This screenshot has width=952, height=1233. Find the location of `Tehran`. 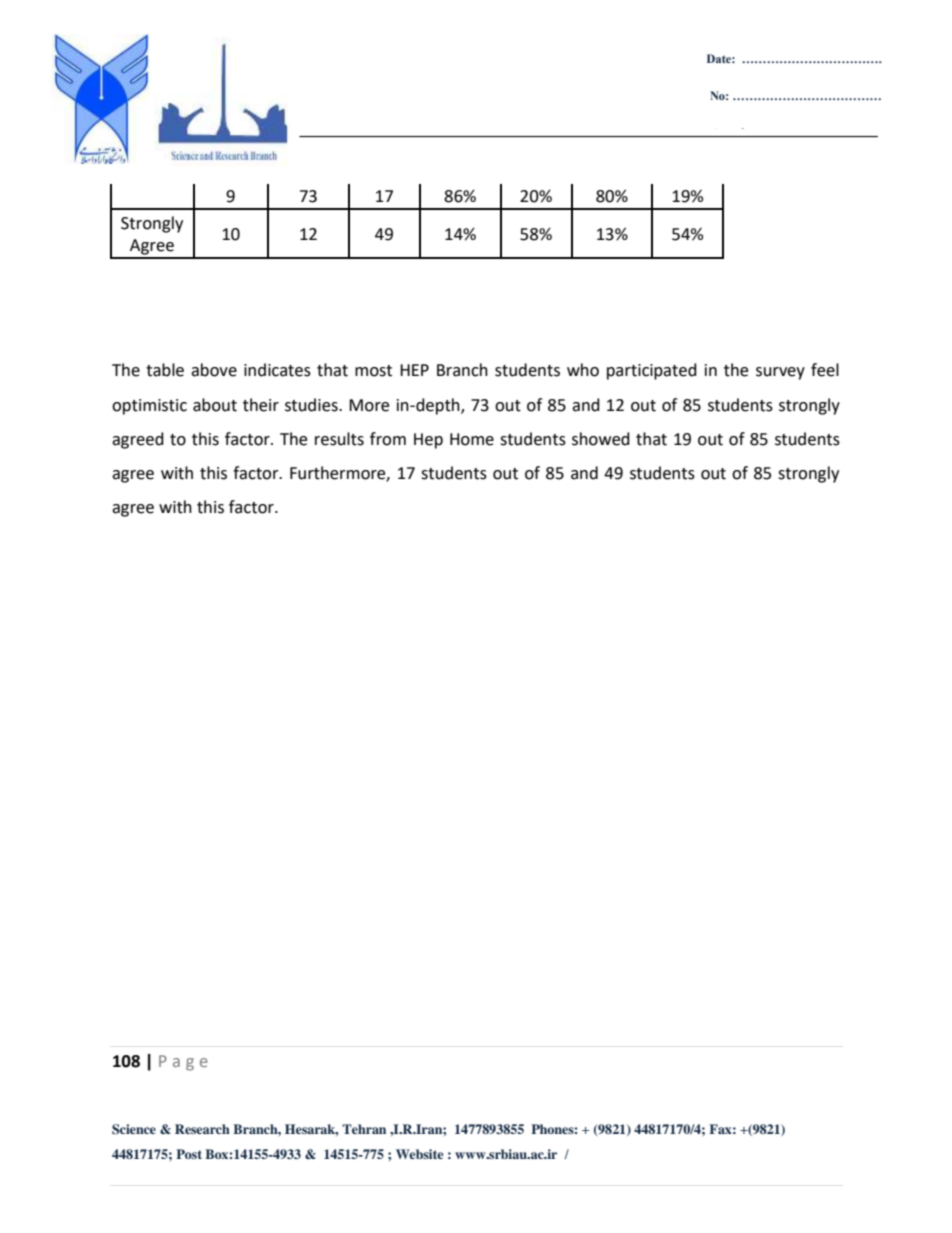

Tehran is located at coordinates (364, 1129).
